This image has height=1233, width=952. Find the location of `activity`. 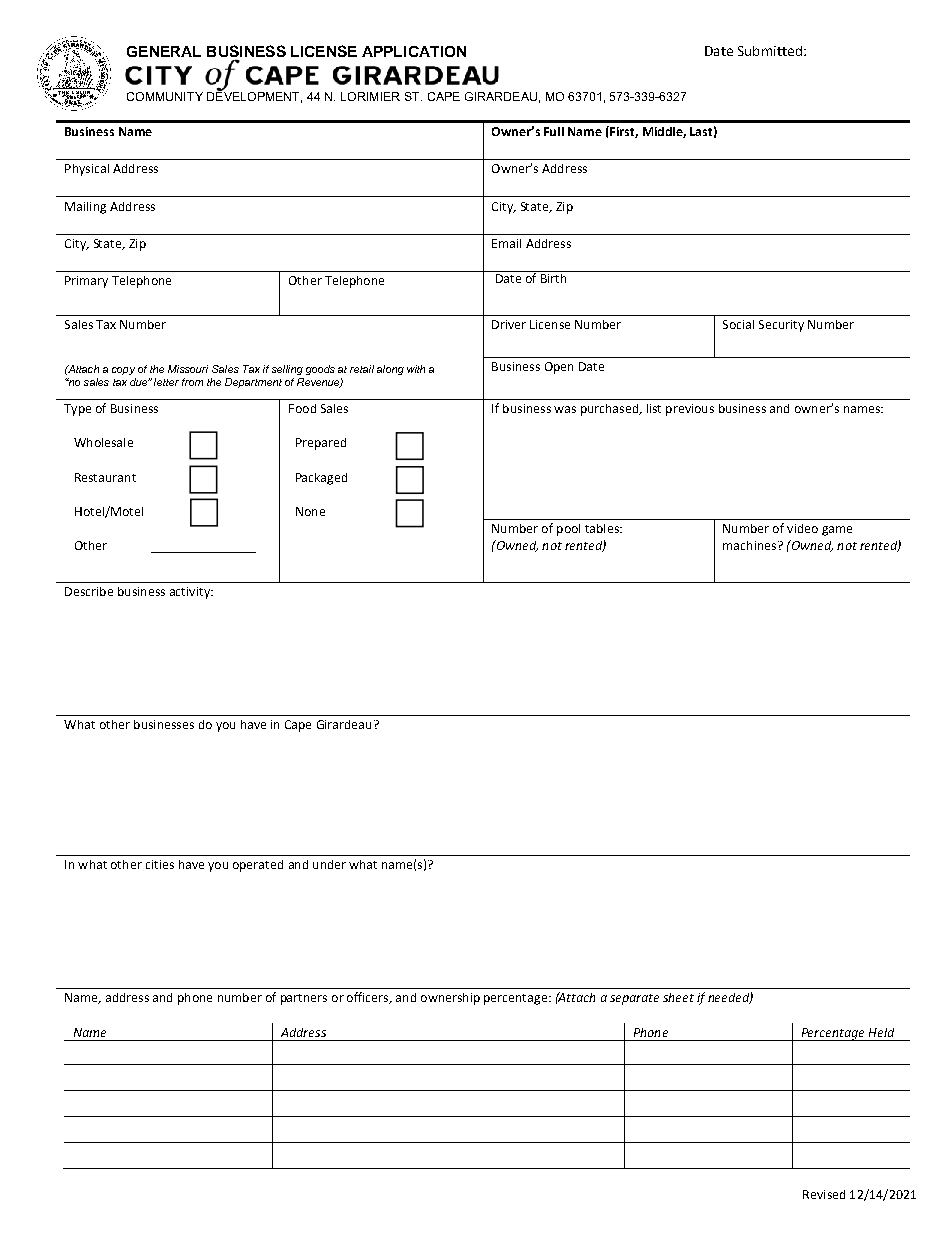

activity is located at coordinates (191, 593).
